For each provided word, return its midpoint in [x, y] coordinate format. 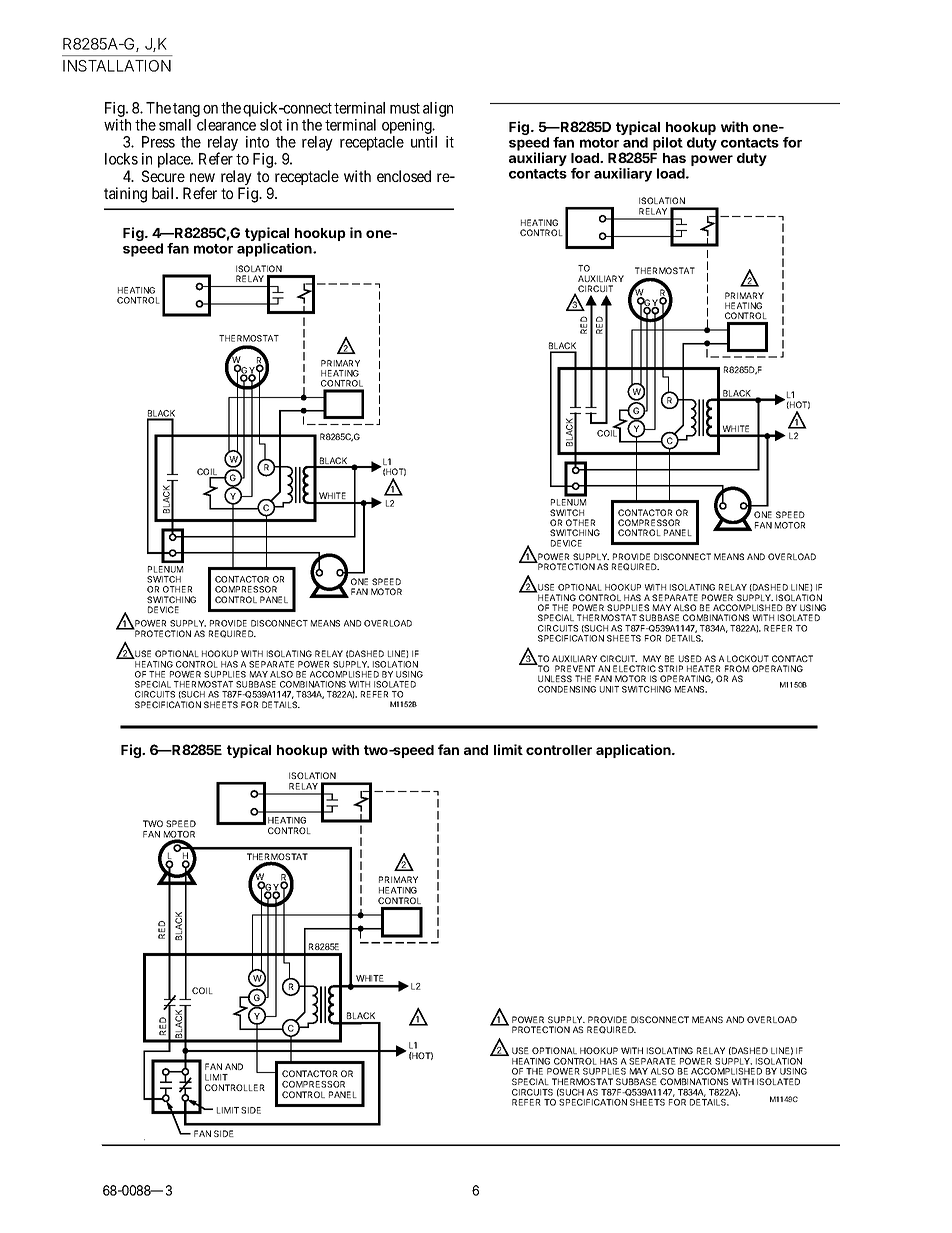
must [405, 108]
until [424, 142]
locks [121, 159]
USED [690, 658]
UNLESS [555, 678]
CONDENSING [567, 689]
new [202, 177]
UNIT [609, 689]
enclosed [404, 176]
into [257, 142]
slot [271, 125]
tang [186, 110]
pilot [668, 144]
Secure [163, 176]
